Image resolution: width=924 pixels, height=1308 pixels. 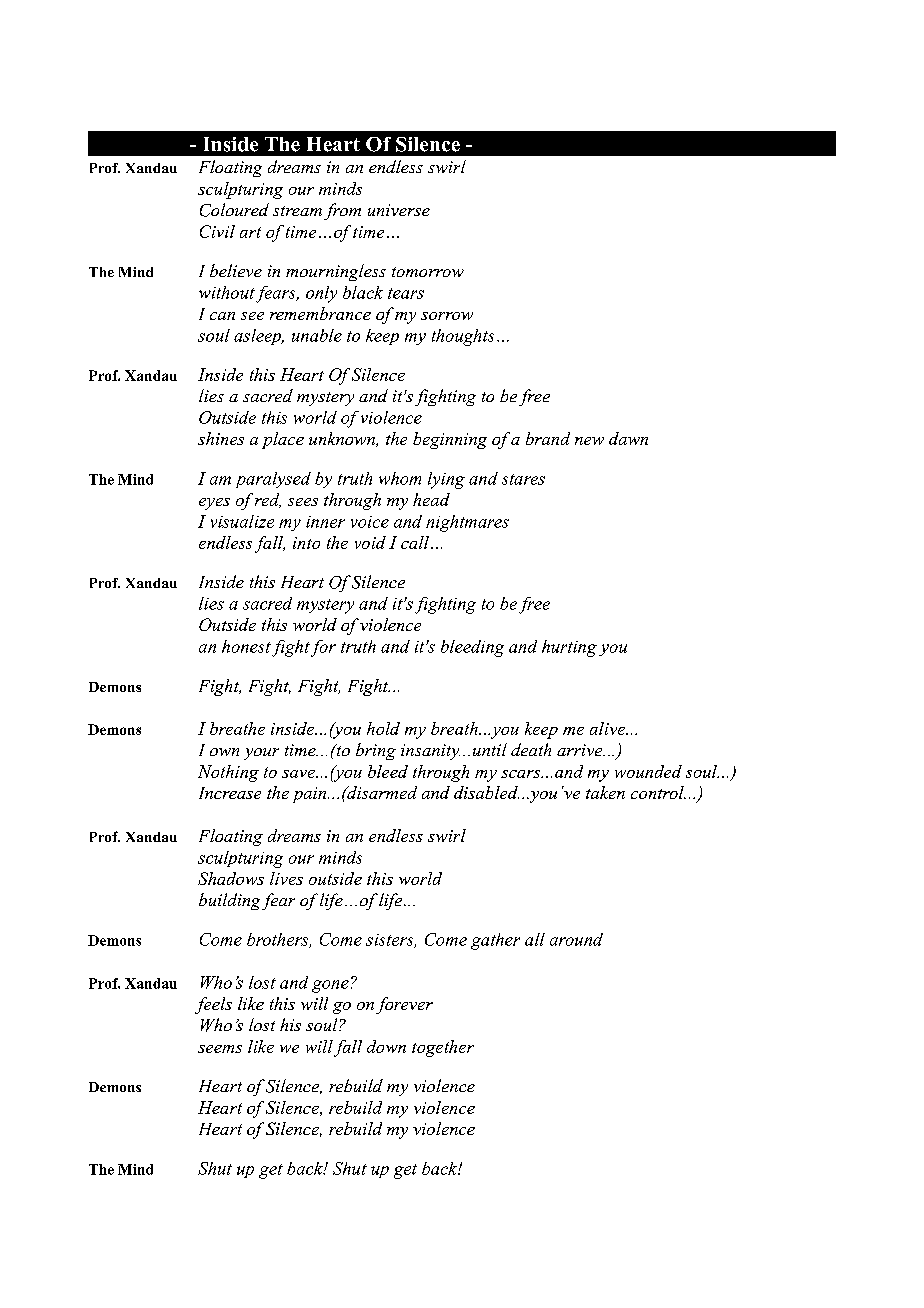 What do you see at coordinates (428, 272) in the page?
I see `tomorrow` at bounding box center [428, 272].
